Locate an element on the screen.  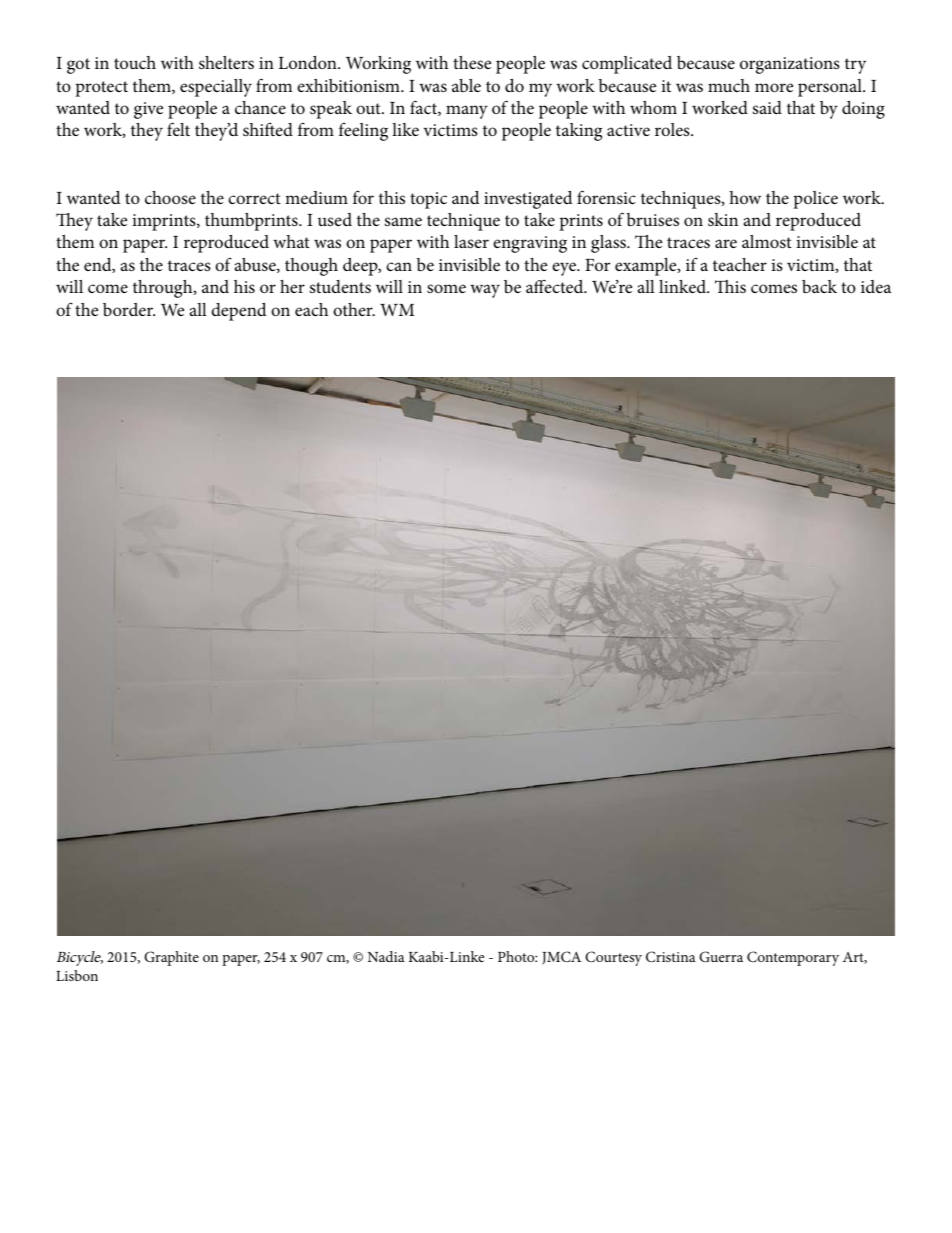
other is located at coordinates (354, 309).
